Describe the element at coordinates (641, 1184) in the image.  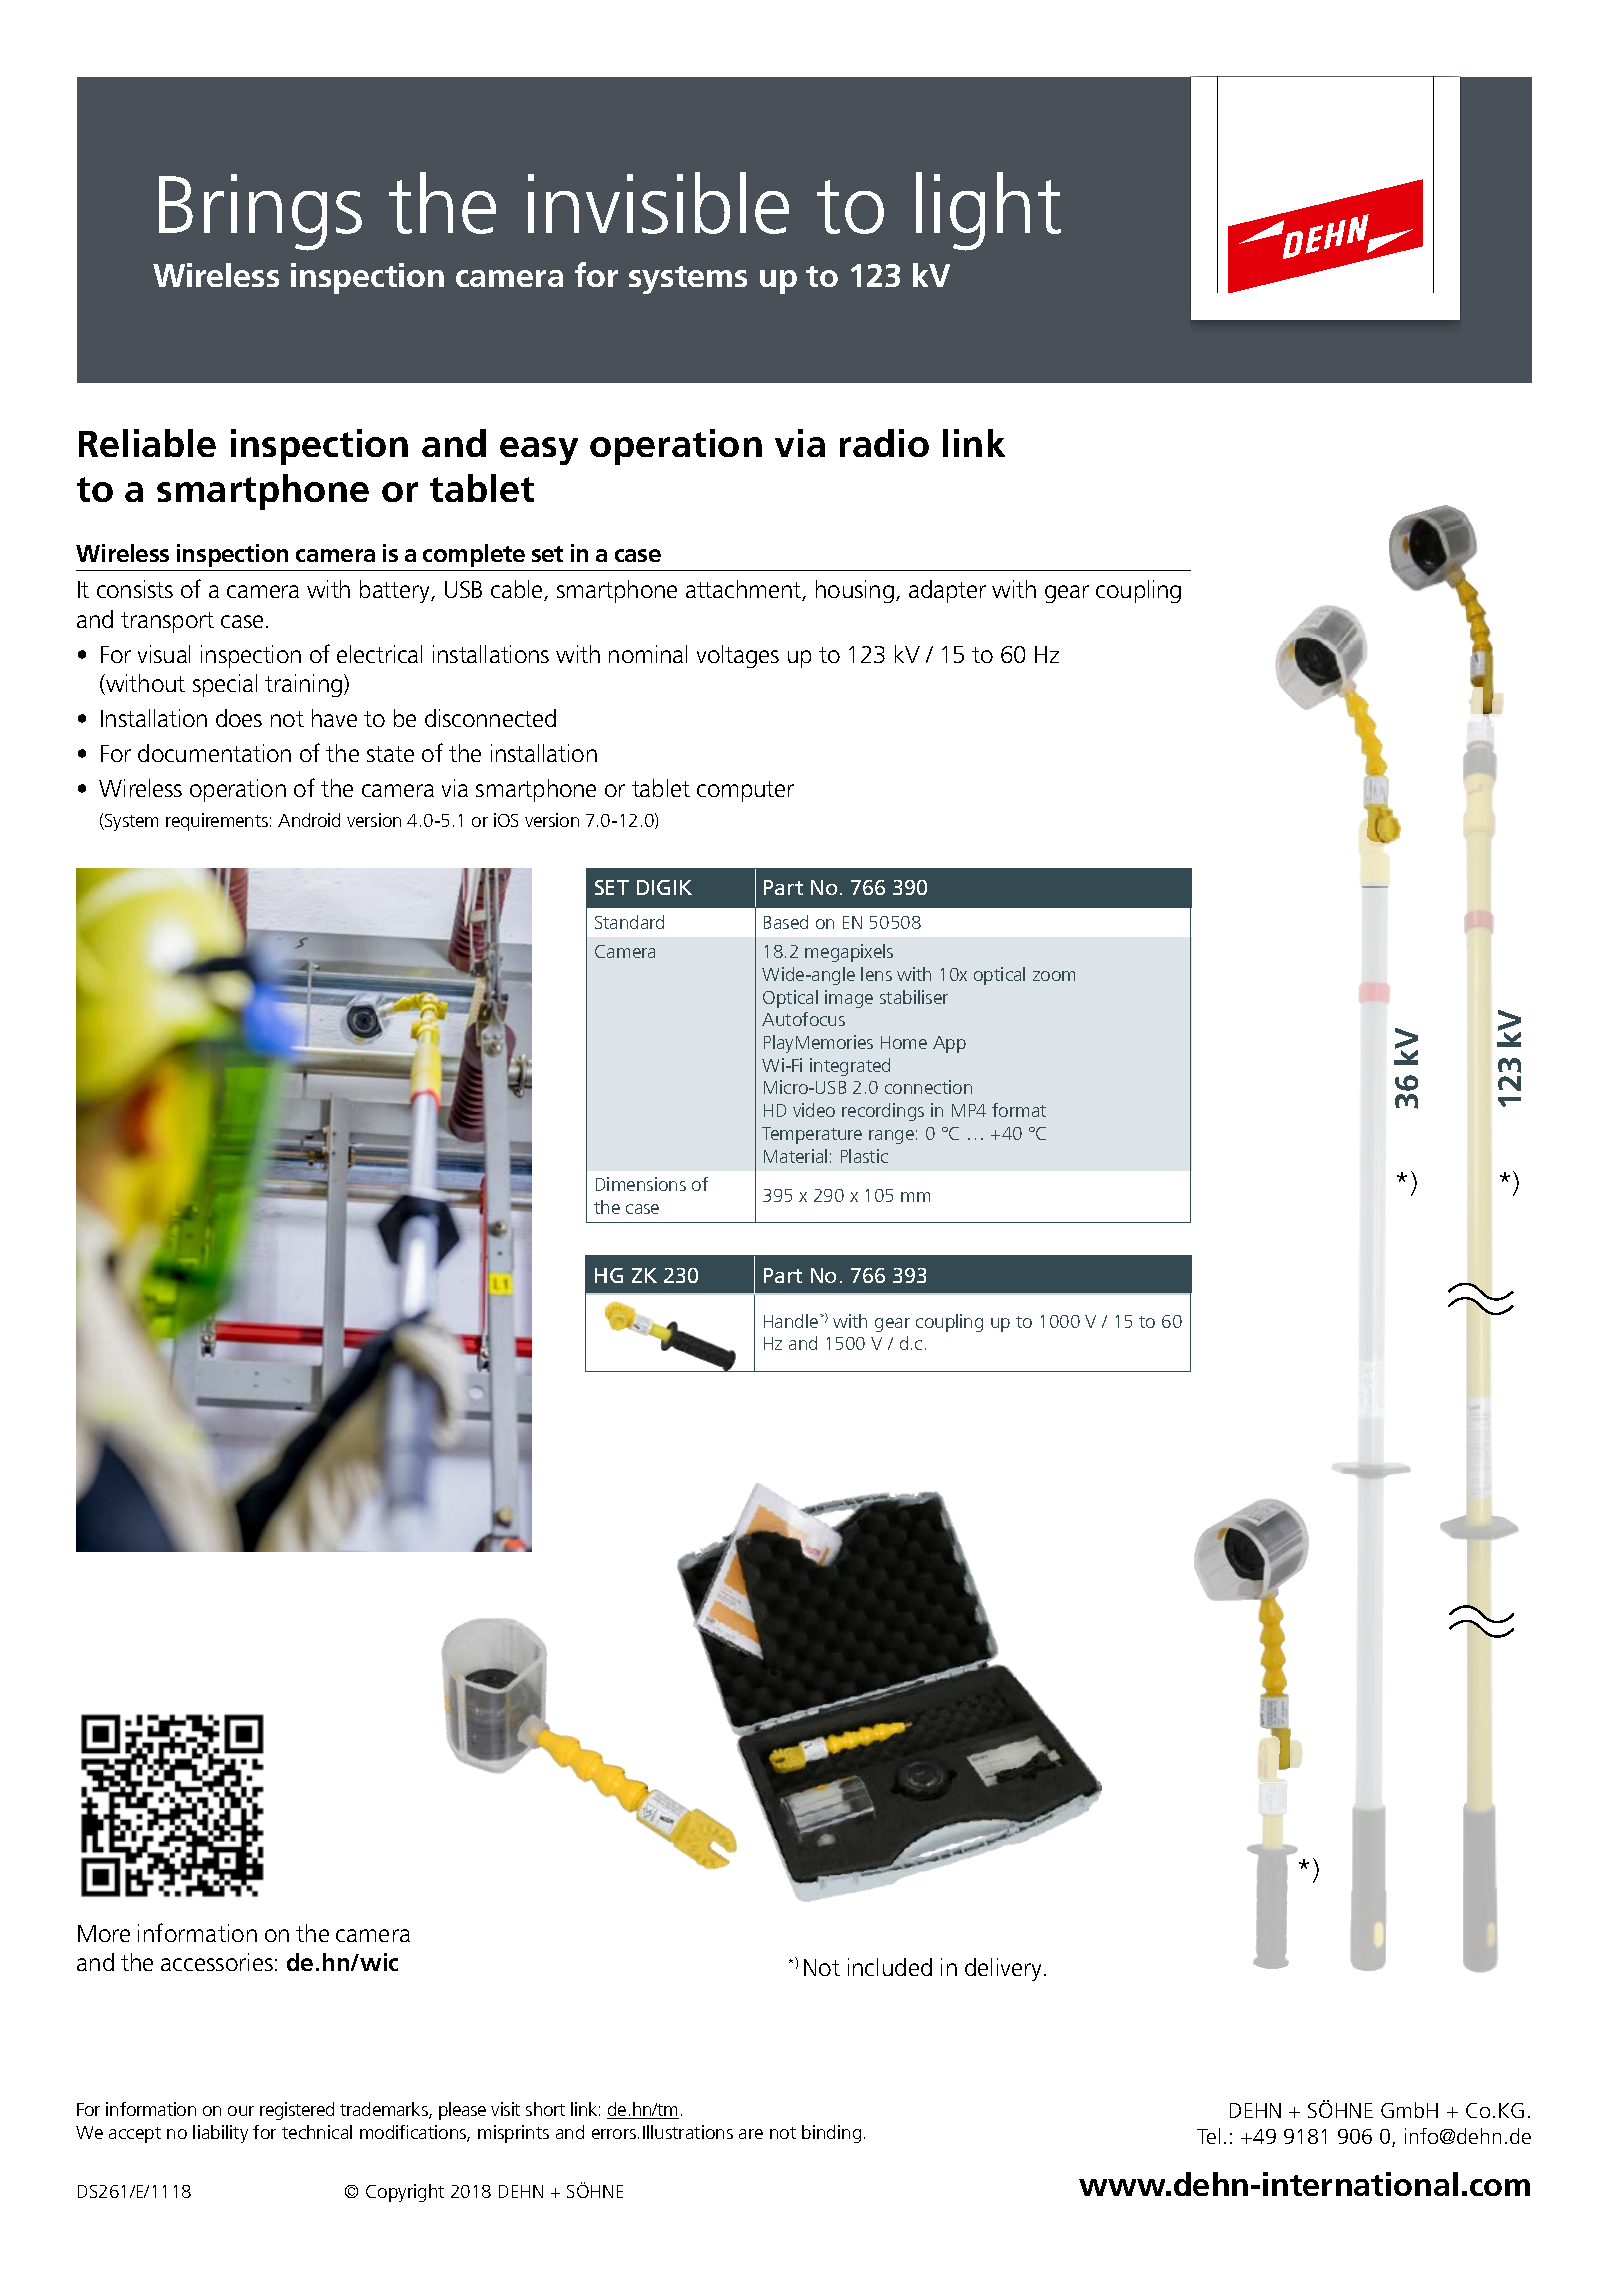
I see `Dimensions` at that location.
